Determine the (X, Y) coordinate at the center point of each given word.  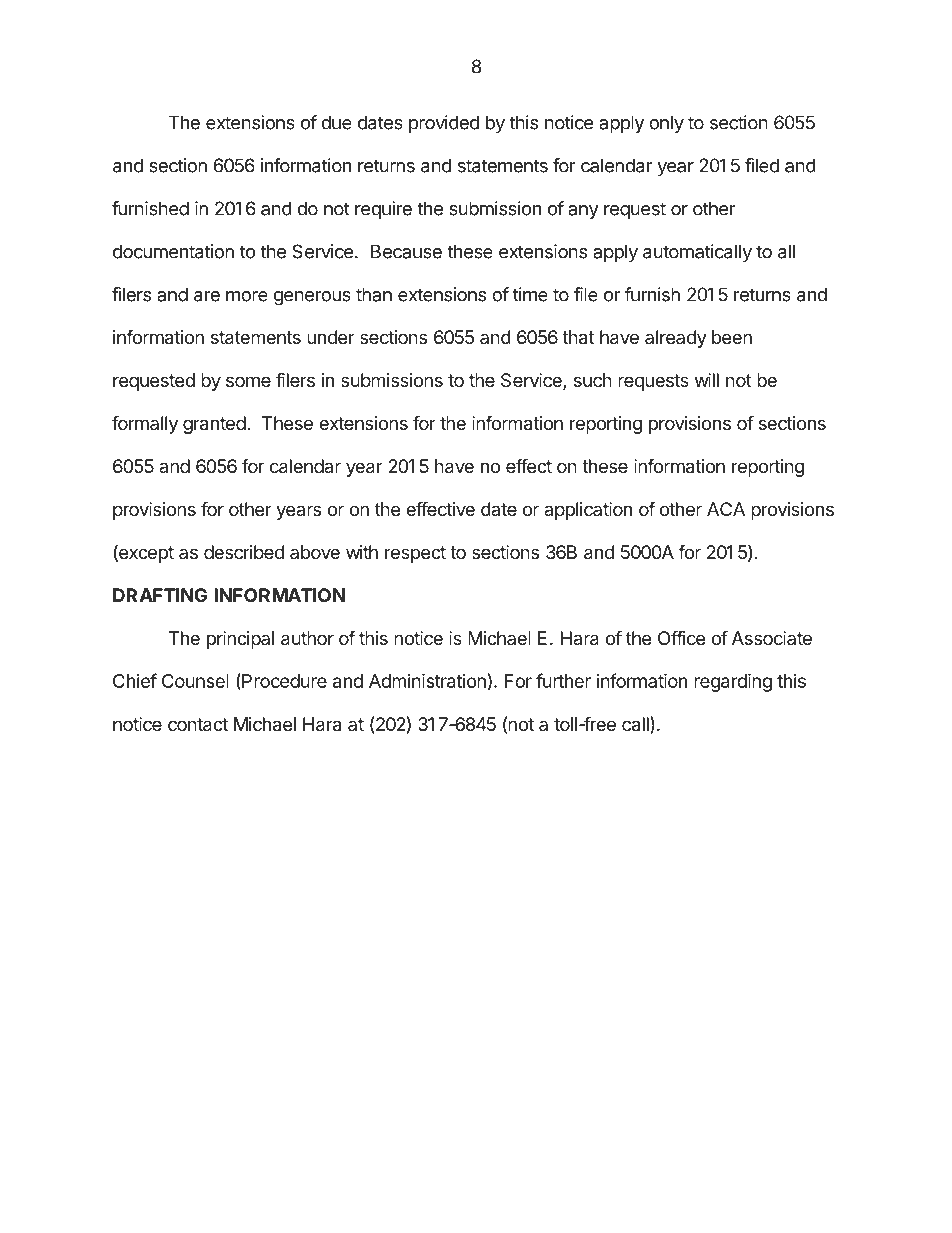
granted (214, 425)
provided (444, 124)
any (583, 212)
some (248, 381)
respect (415, 554)
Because (406, 251)
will (707, 380)
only (666, 124)
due (336, 122)
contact (198, 725)
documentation (173, 251)
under (331, 337)
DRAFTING (160, 595)
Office (681, 637)
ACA (726, 509)
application (588, 511)
